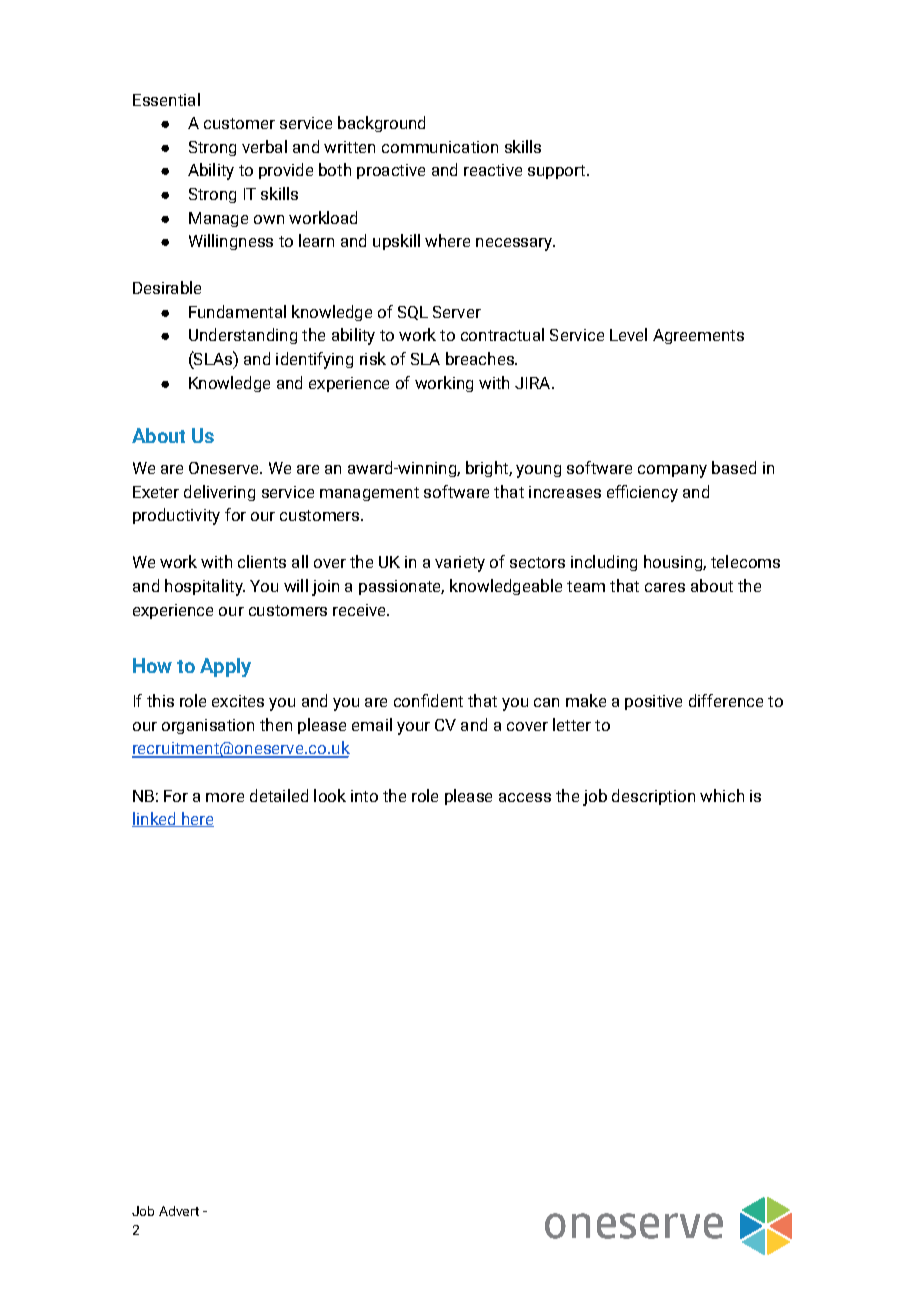  What do you see at coordinates (219, 493) in the screenshot?
I see `delivering` at bounding box center [219, 493].
